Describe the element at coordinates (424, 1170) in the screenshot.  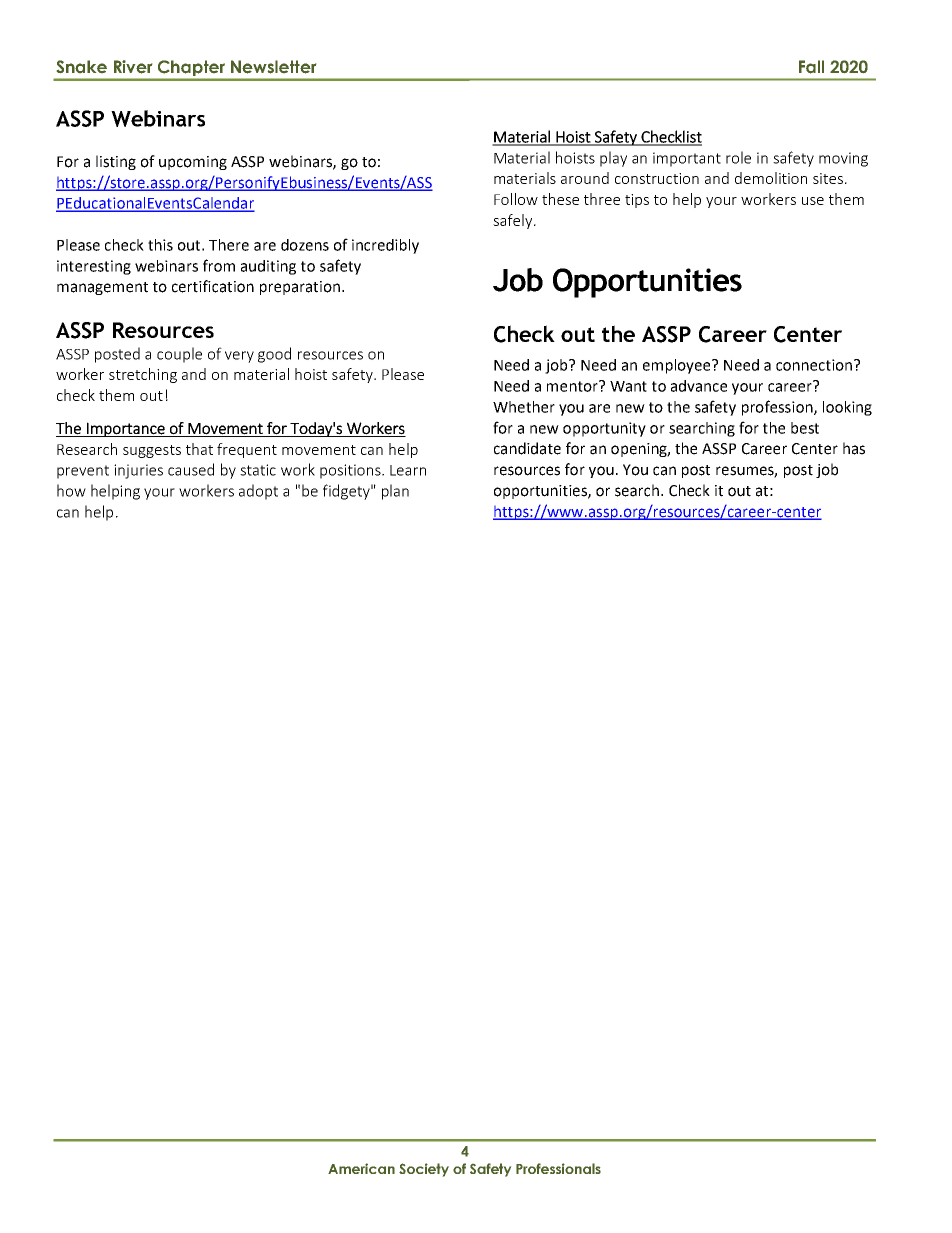
I see `Society` at that location.
